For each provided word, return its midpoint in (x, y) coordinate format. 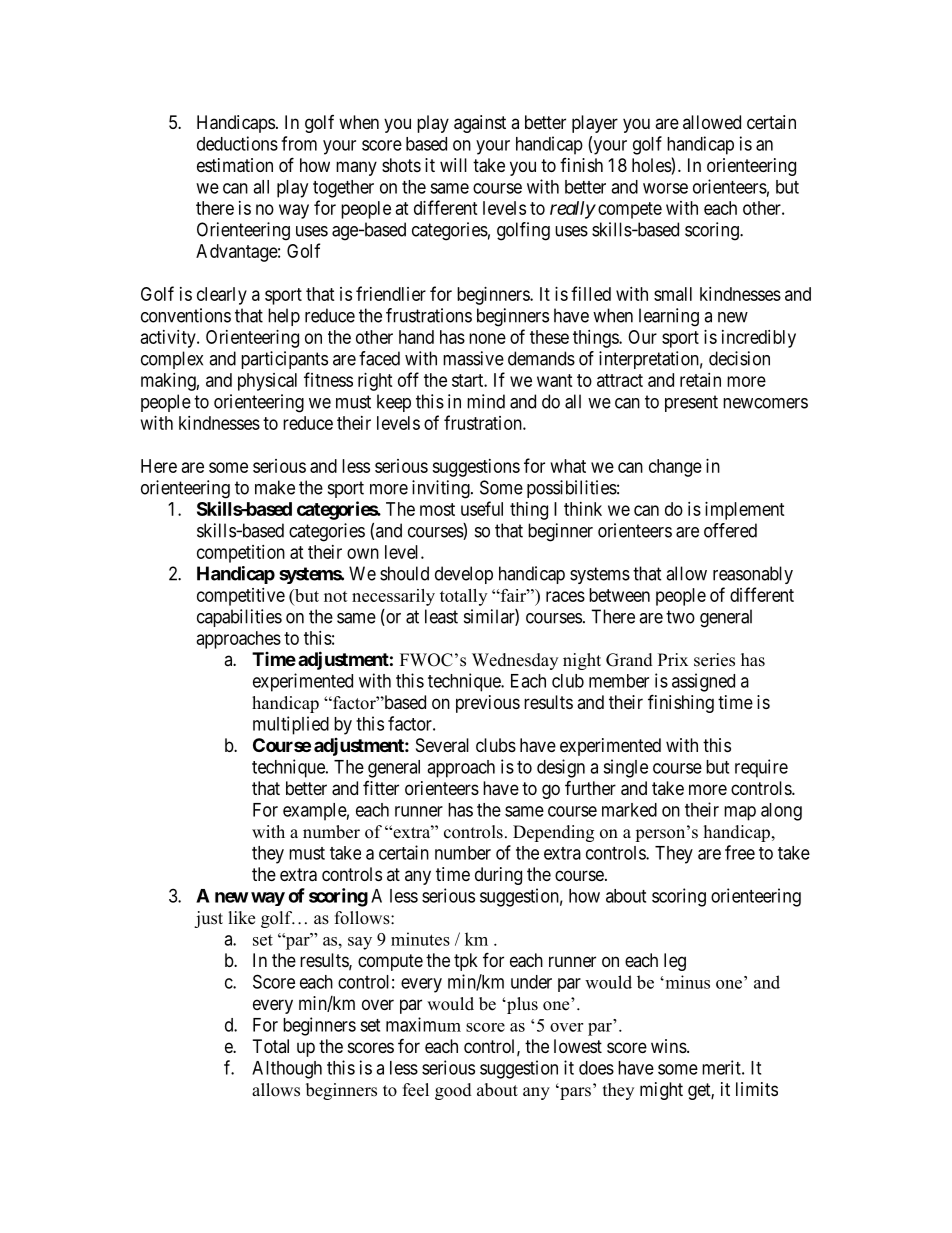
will (453, 165)
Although (287, 1070)
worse (665, 188)
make (275, 487)
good (453, 1091)
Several (442, 745)
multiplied (291, 725)
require (761, 768)
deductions (237, 143)
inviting (442, 489)
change (675, 468)
